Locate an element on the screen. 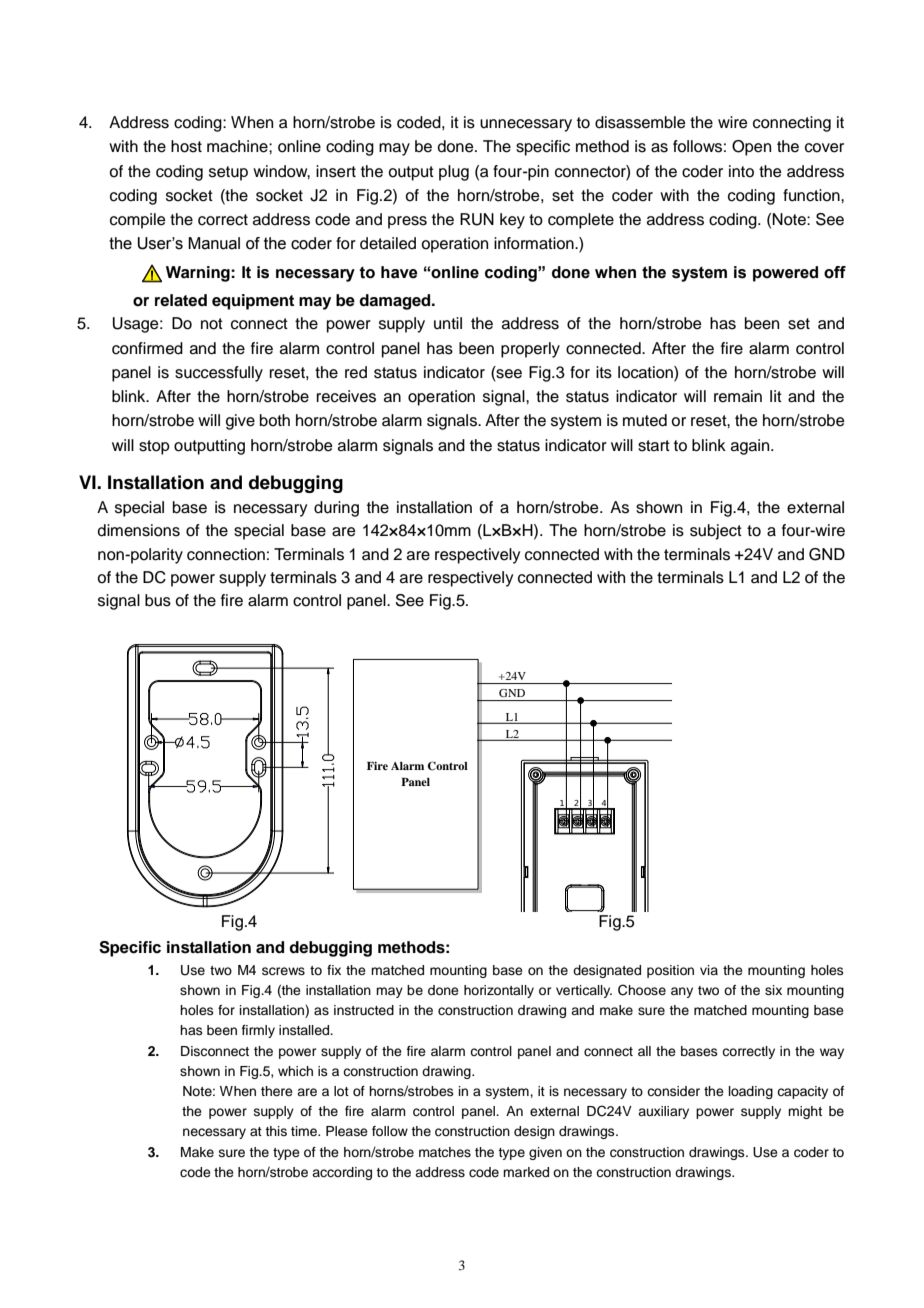 This screenshot has width=924, height=1308. during is located at coordinates (336, 509).
